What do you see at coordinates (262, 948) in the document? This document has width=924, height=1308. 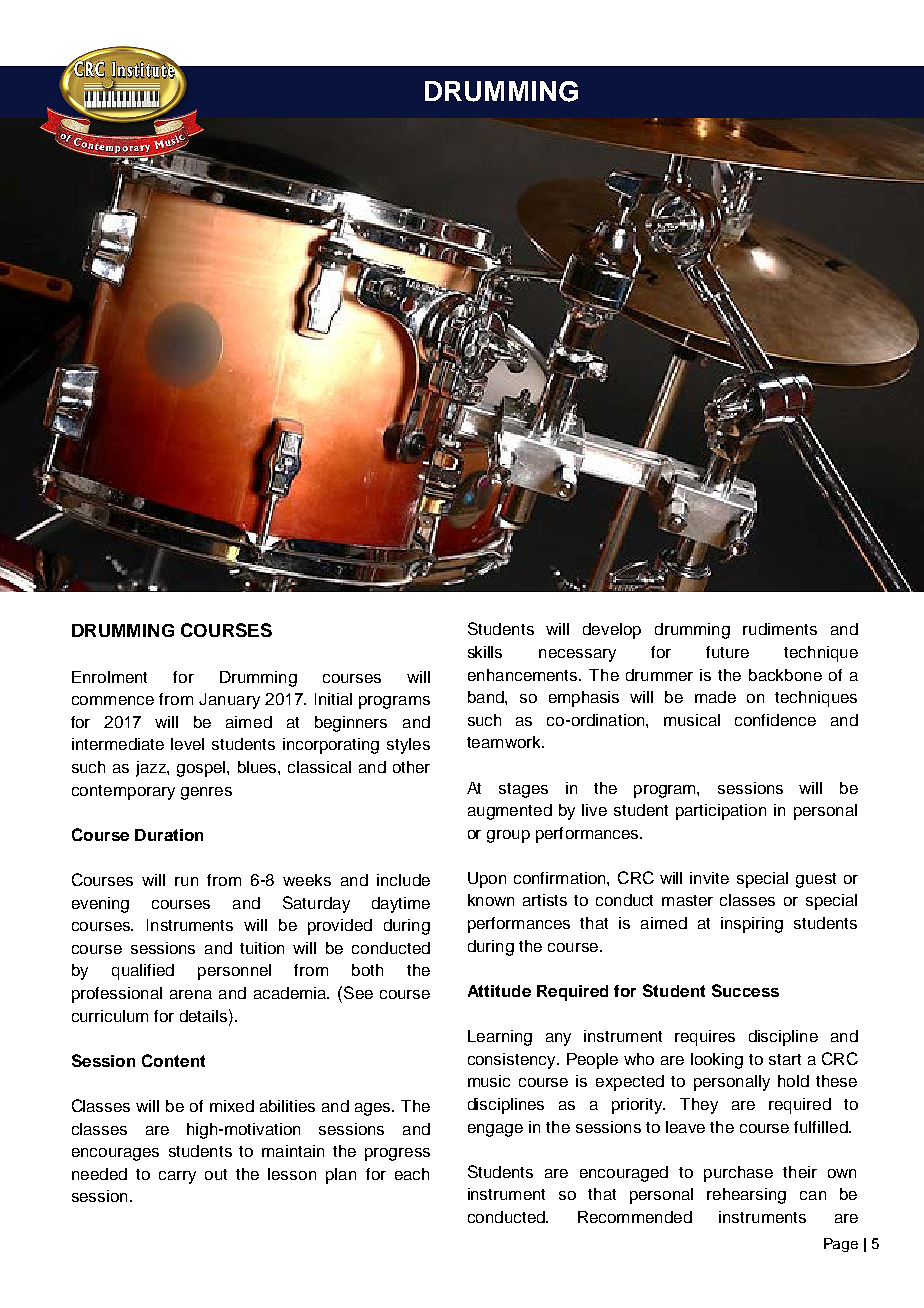 I see `tuition` at bounding box center [262, 948].
